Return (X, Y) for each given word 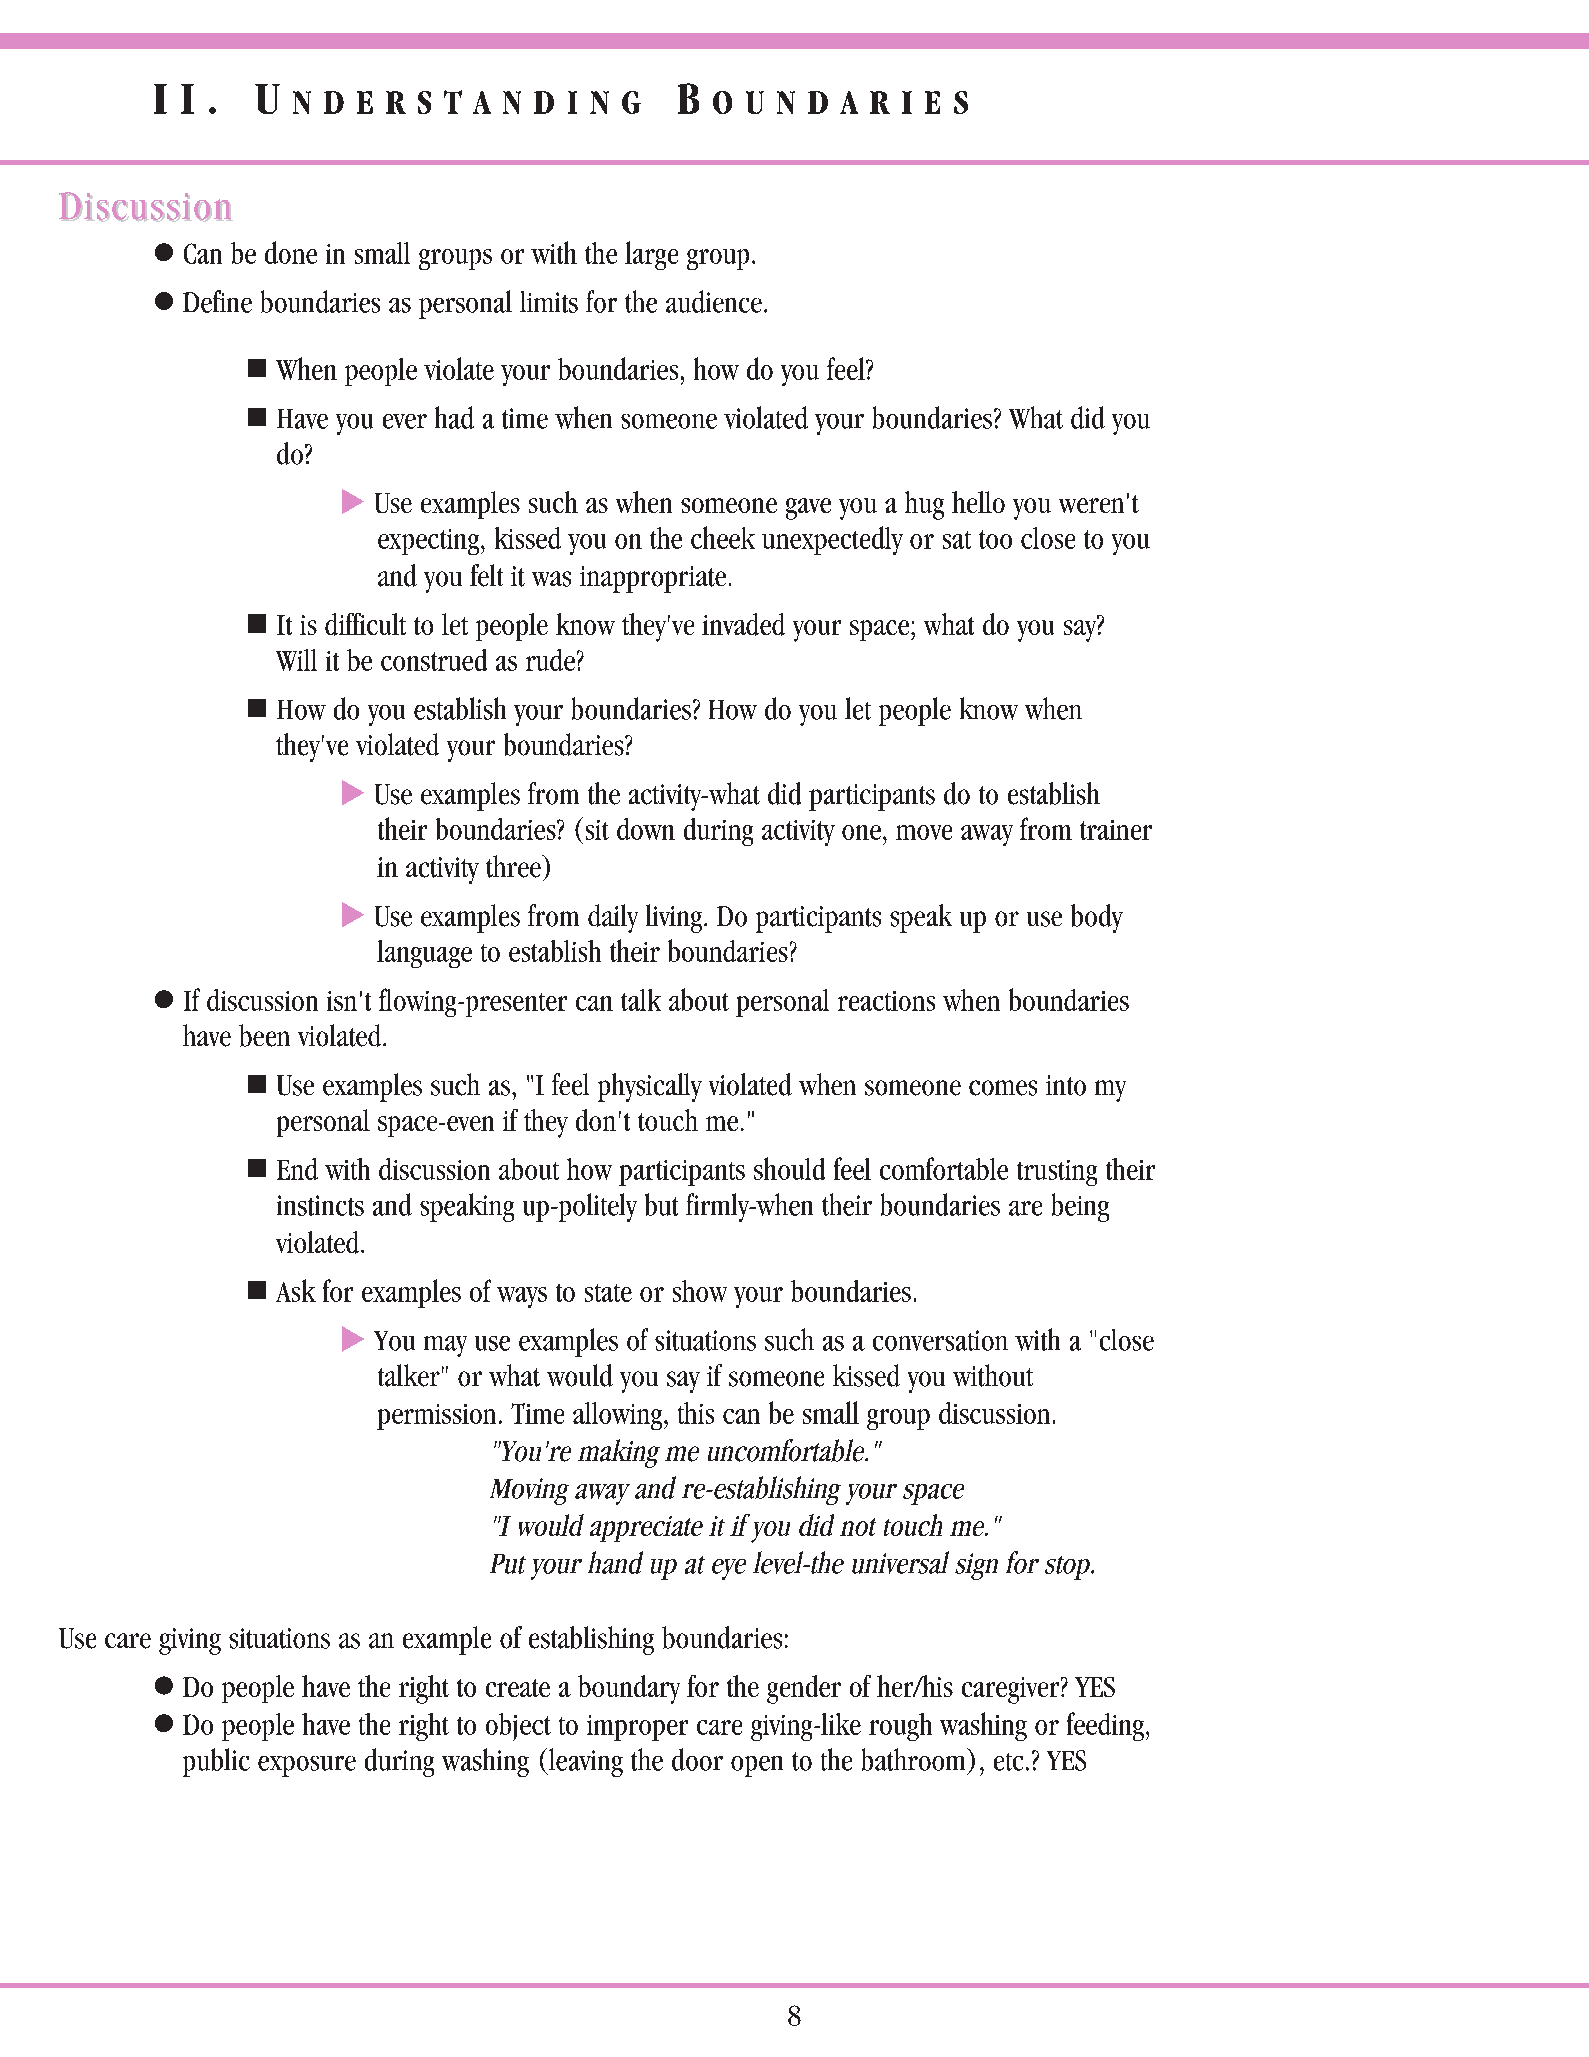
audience (714, 301)
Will (296, 660)
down (646, 829)
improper (637, 1728)
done (291, 252)
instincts (320, 1205)
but (661, 1204)
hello (978, 502)
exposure (307, 1766)
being (1080, 1207)
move (924, 832)
